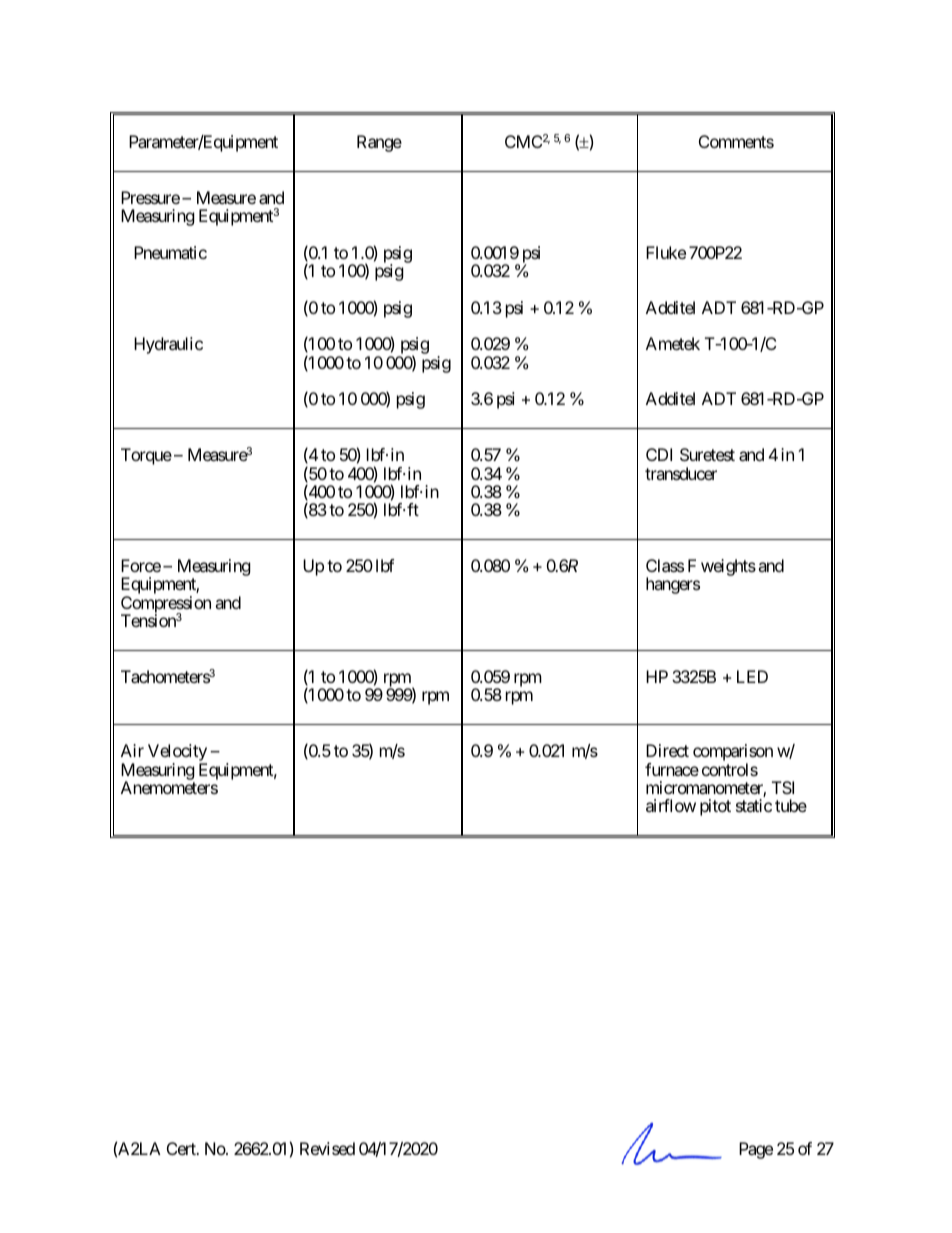  Describe the element at coordinates (754, 805) in the screenshot. I see `static` at that location.
